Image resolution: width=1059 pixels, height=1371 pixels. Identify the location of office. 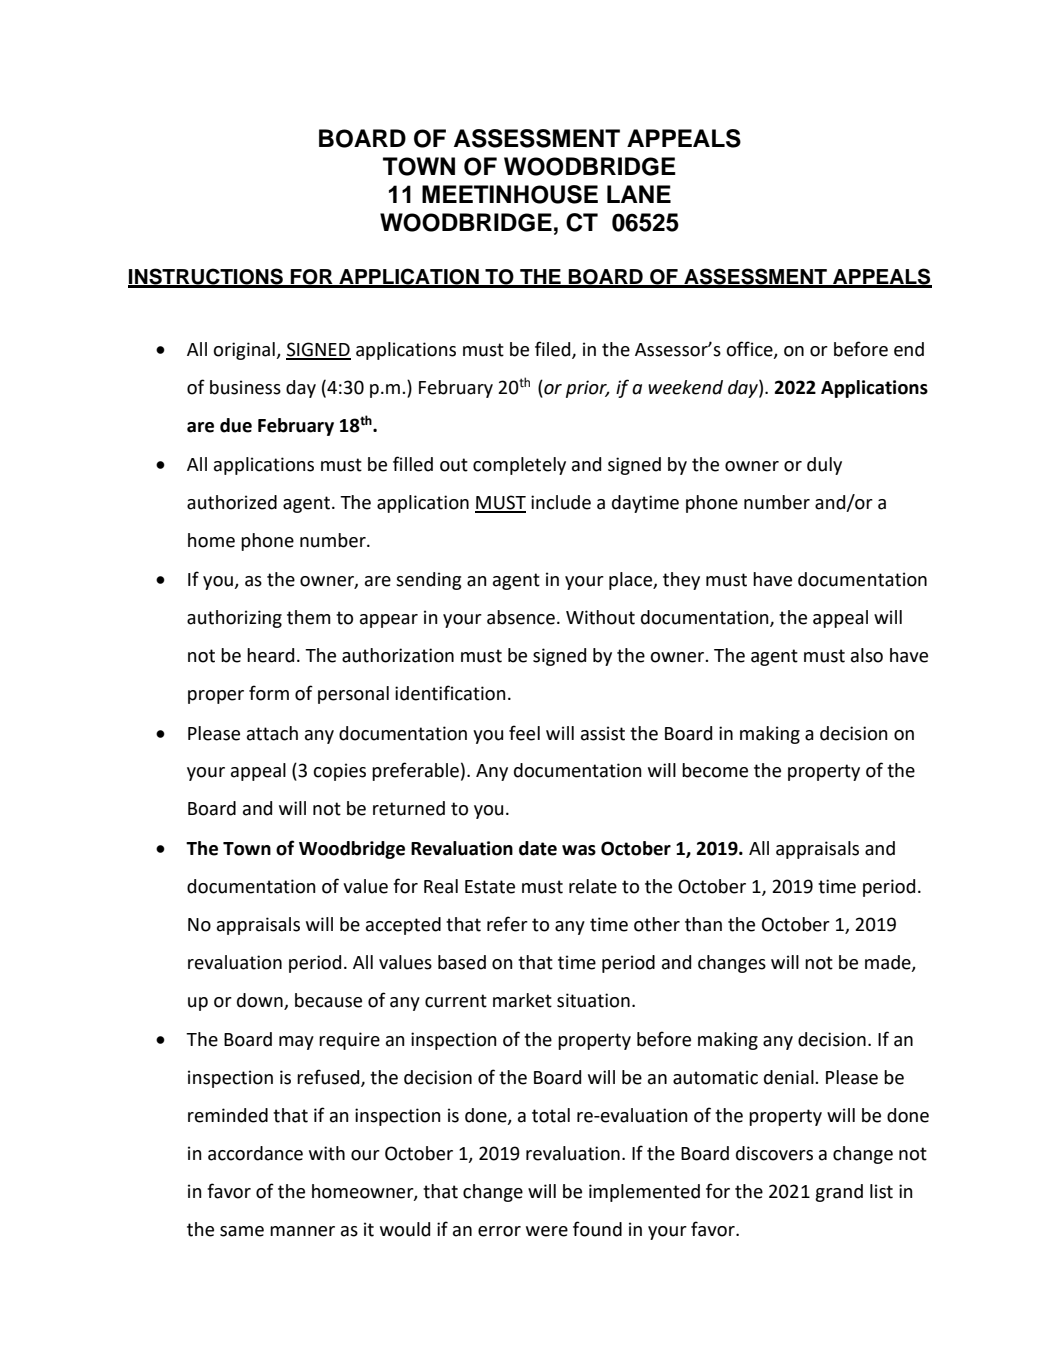
(750, 350).
